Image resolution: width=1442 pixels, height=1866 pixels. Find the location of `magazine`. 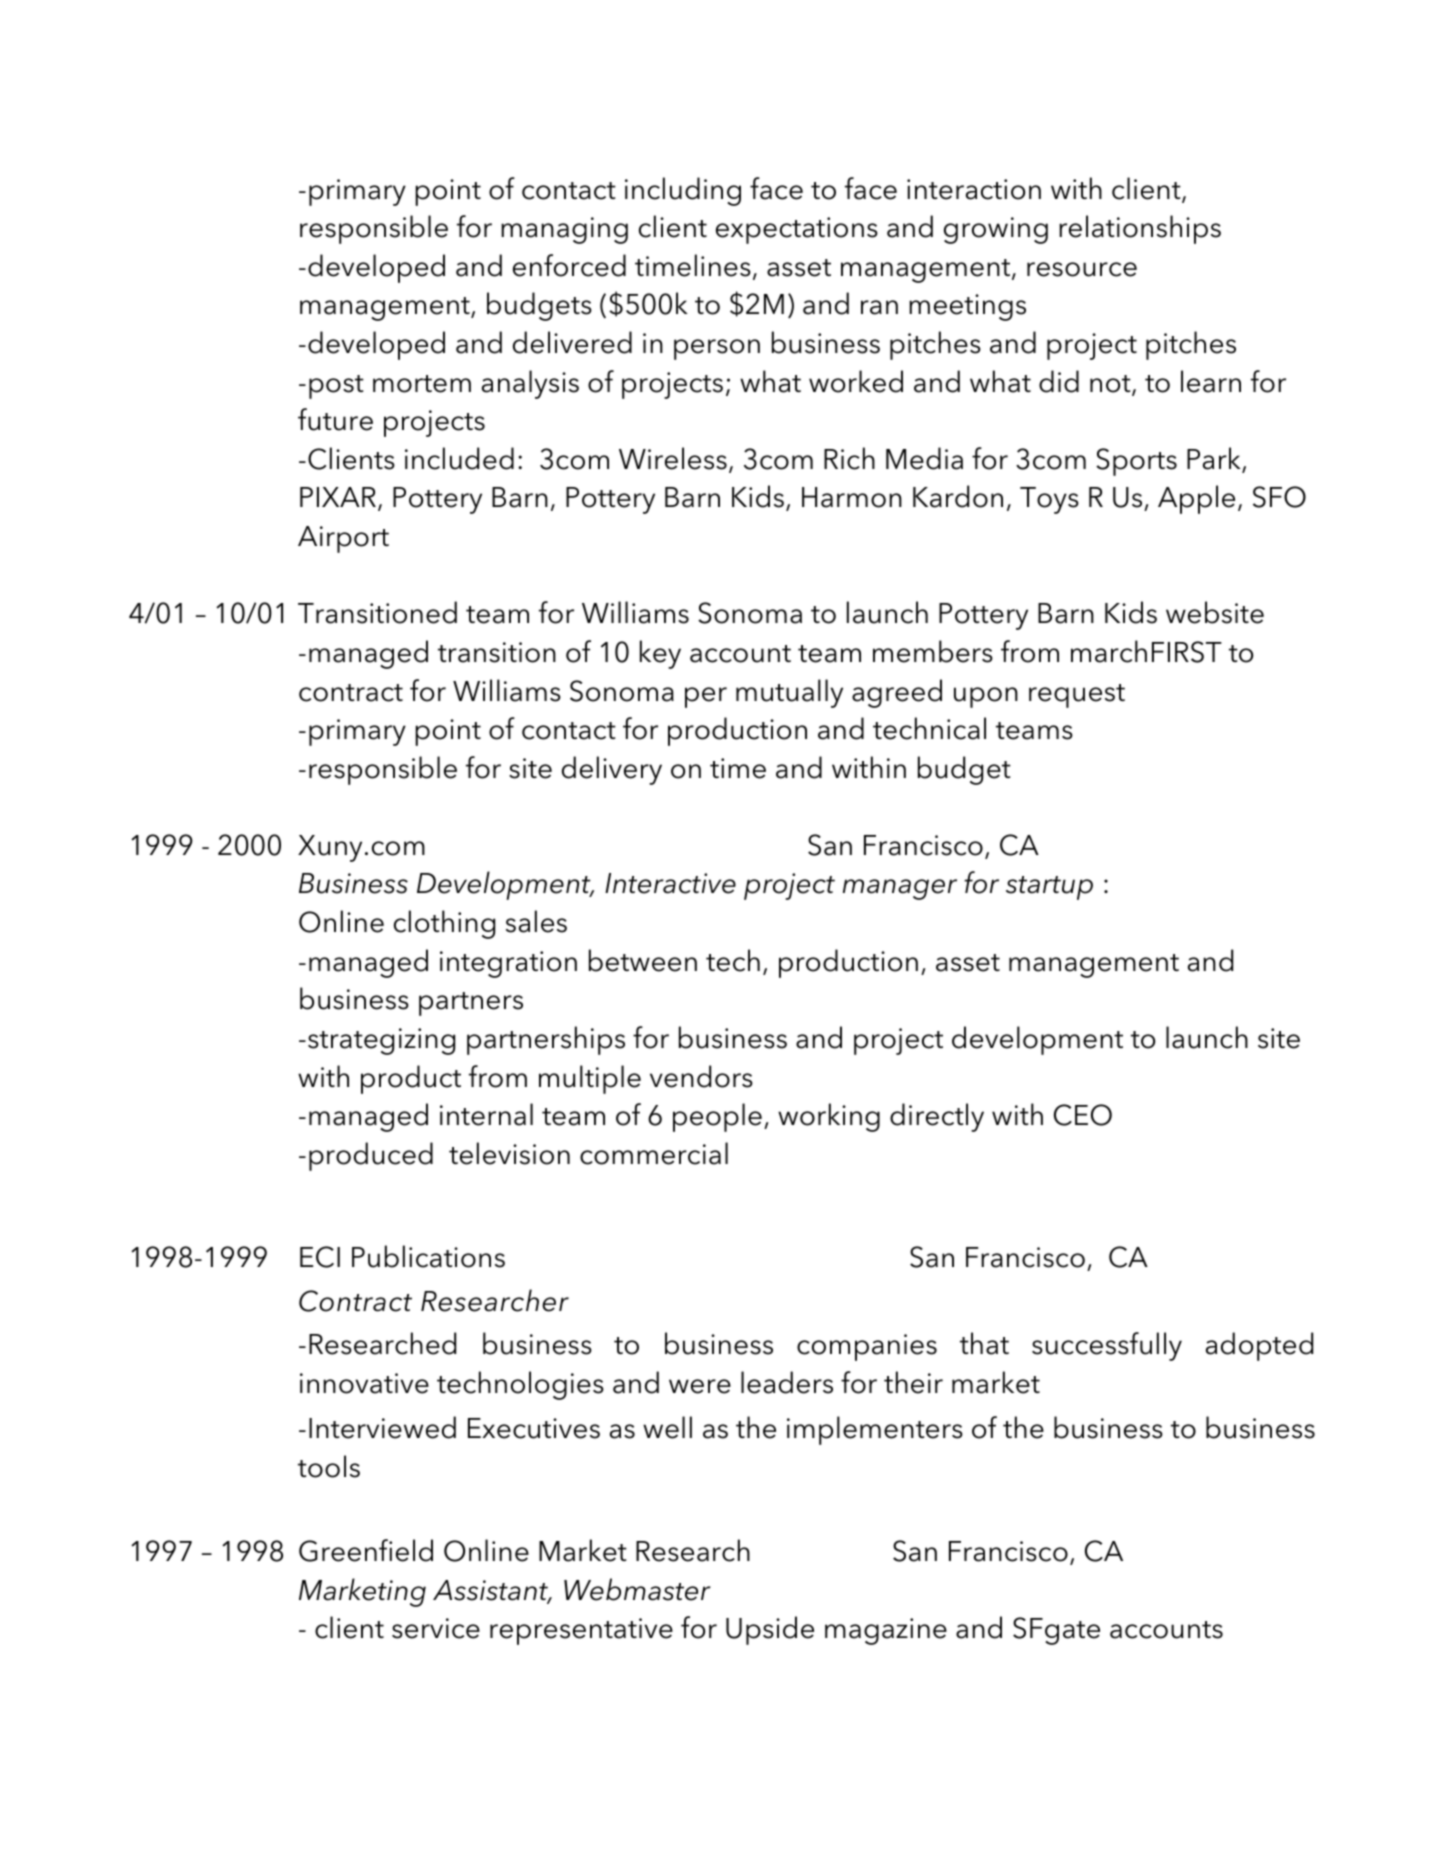

magazine is located at coordinates (886, 1631).
